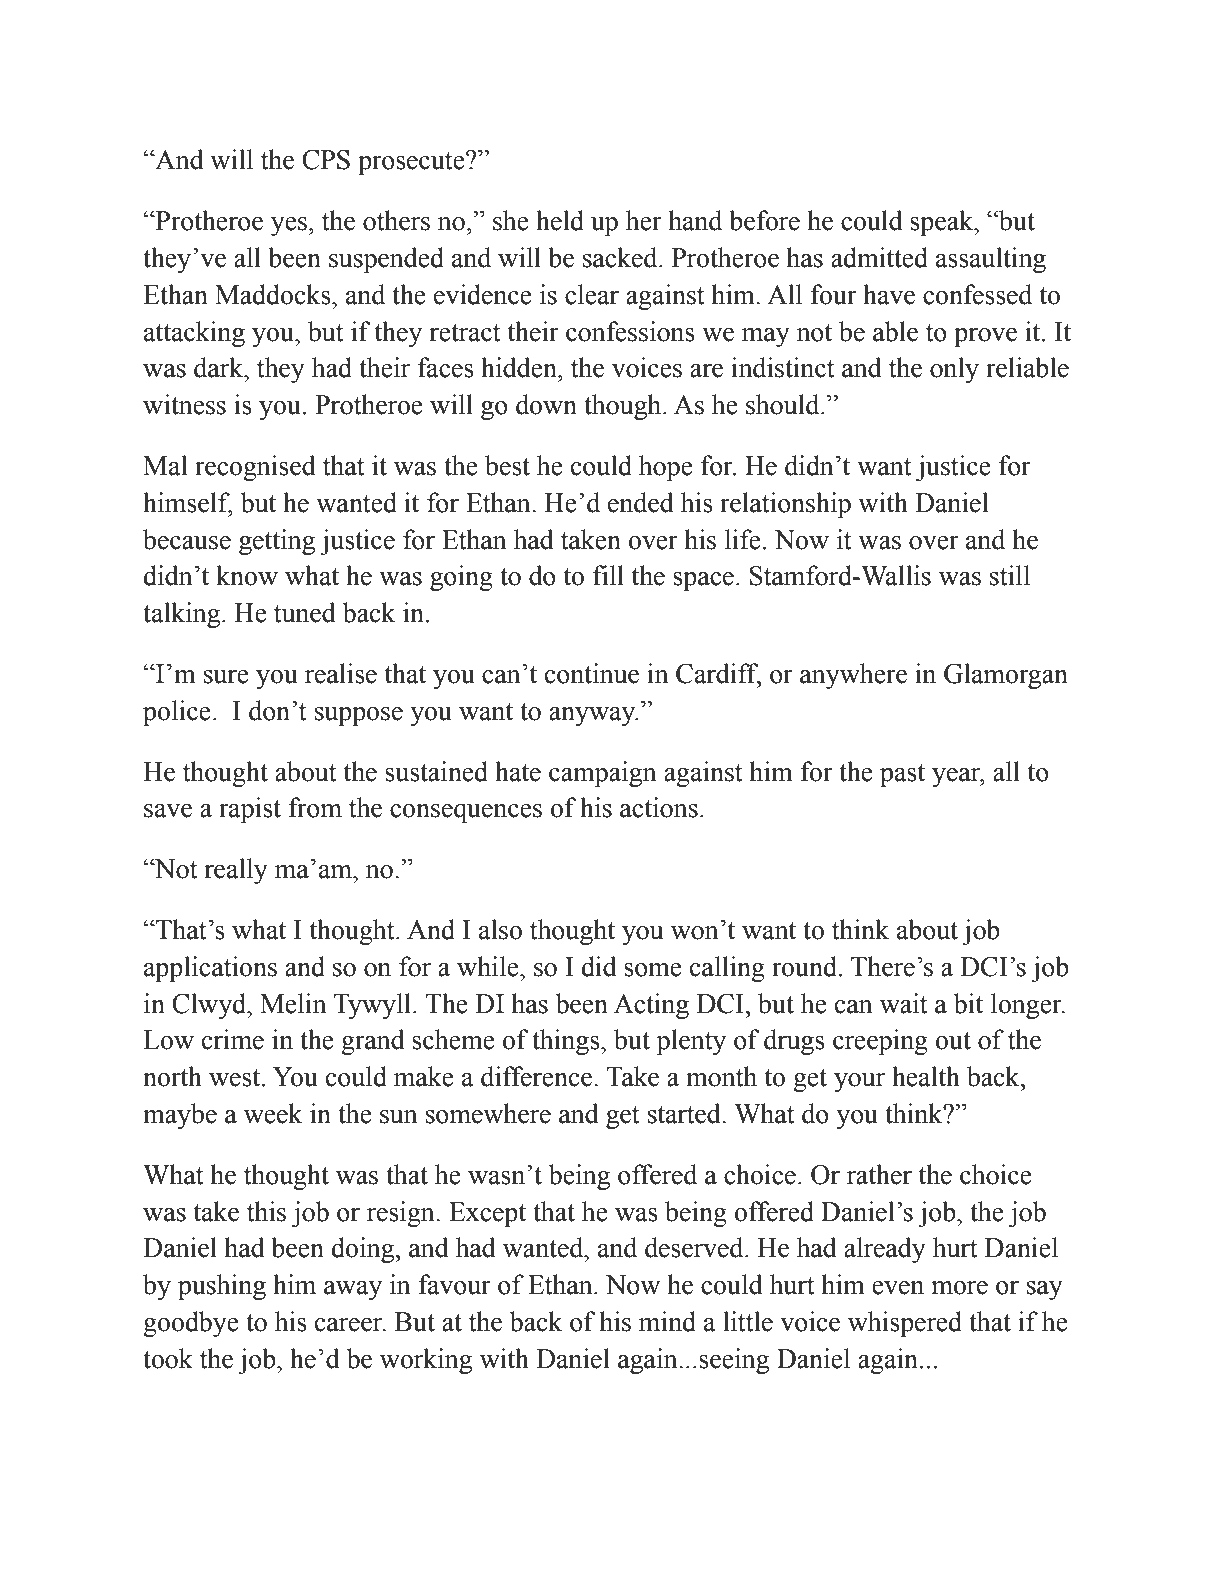 Image resolution: width=1218 pixels, height=1576 pixels. Describe the element at coordinates (247, 575) in the screenshot. I see `know` at that location.
